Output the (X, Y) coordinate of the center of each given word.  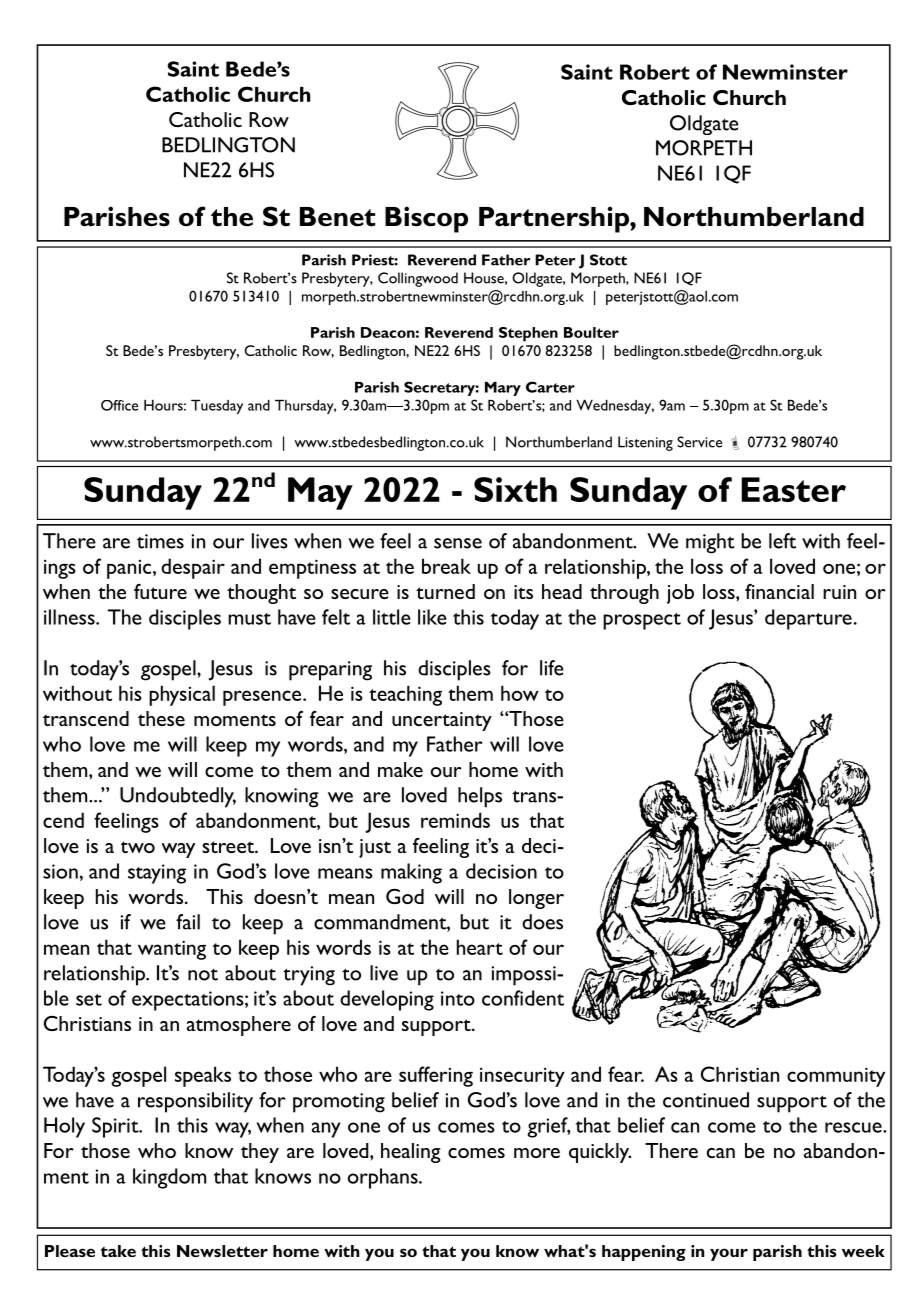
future (160, 591)
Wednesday (615, 407)
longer (536, 899)
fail (188, 922)
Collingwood (418, 279)
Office (119, 405)
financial (779, 591)
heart (480, 947)
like (432, 617)
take (118, 1251)
